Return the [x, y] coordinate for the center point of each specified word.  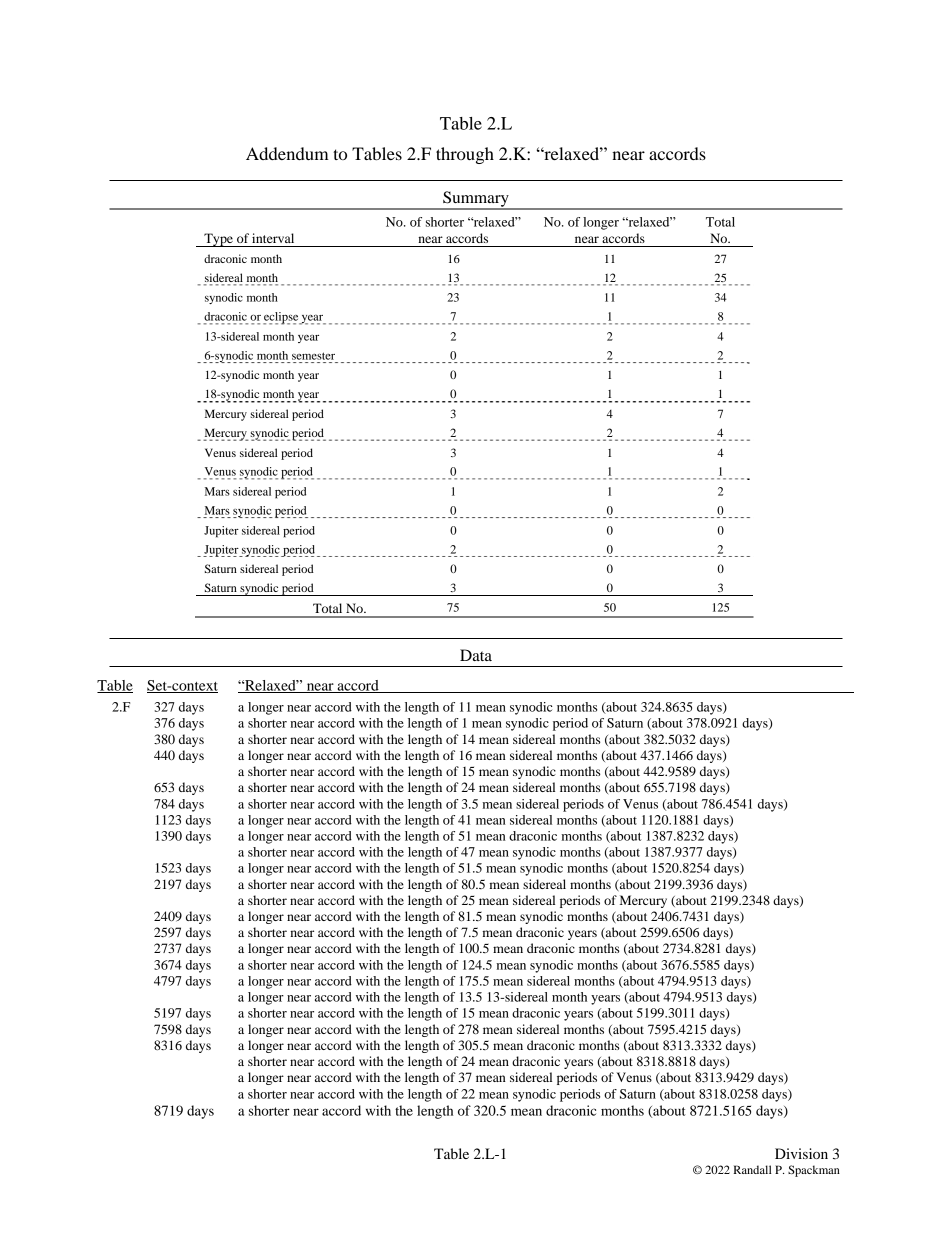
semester [313, 356]
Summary [476, 200]
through [465, 155]
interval [273, 238]
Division [801, 1153]
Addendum [287, 153]
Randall [752, 1169]
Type [218, 240]
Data [476, 655]
